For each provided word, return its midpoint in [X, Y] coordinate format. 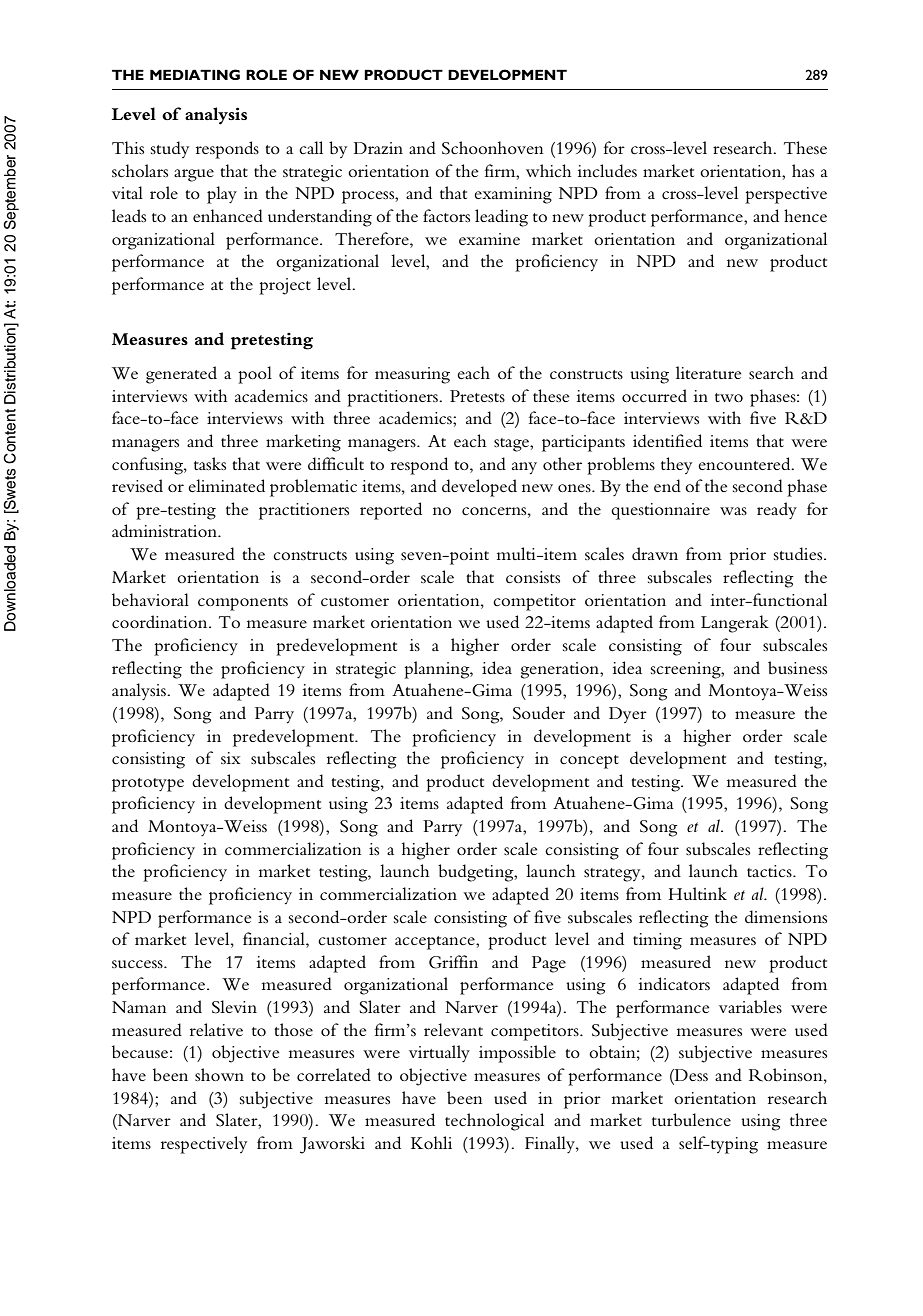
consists [533, 577]
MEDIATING [195, 74]
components [243, 604]
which [549, 170]
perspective [786, 195]
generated [181, 375]
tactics [770, 871]
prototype [148, 785]
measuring [412, 375]
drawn [655, 553]
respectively [204, 1145]
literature [708, 372]
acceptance [436, 943]
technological [494, 1122]
